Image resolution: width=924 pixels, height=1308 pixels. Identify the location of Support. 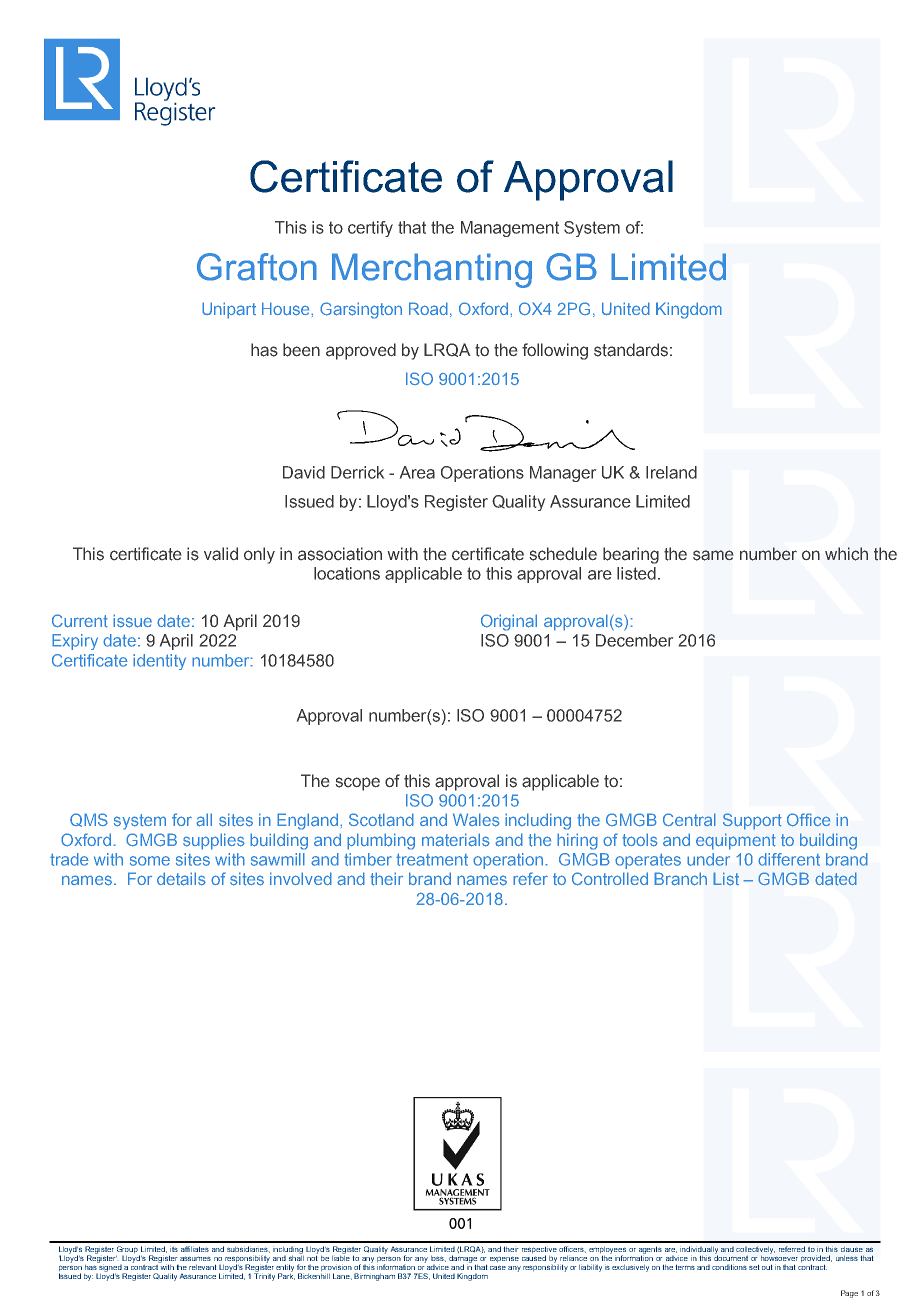
(752, 821).
